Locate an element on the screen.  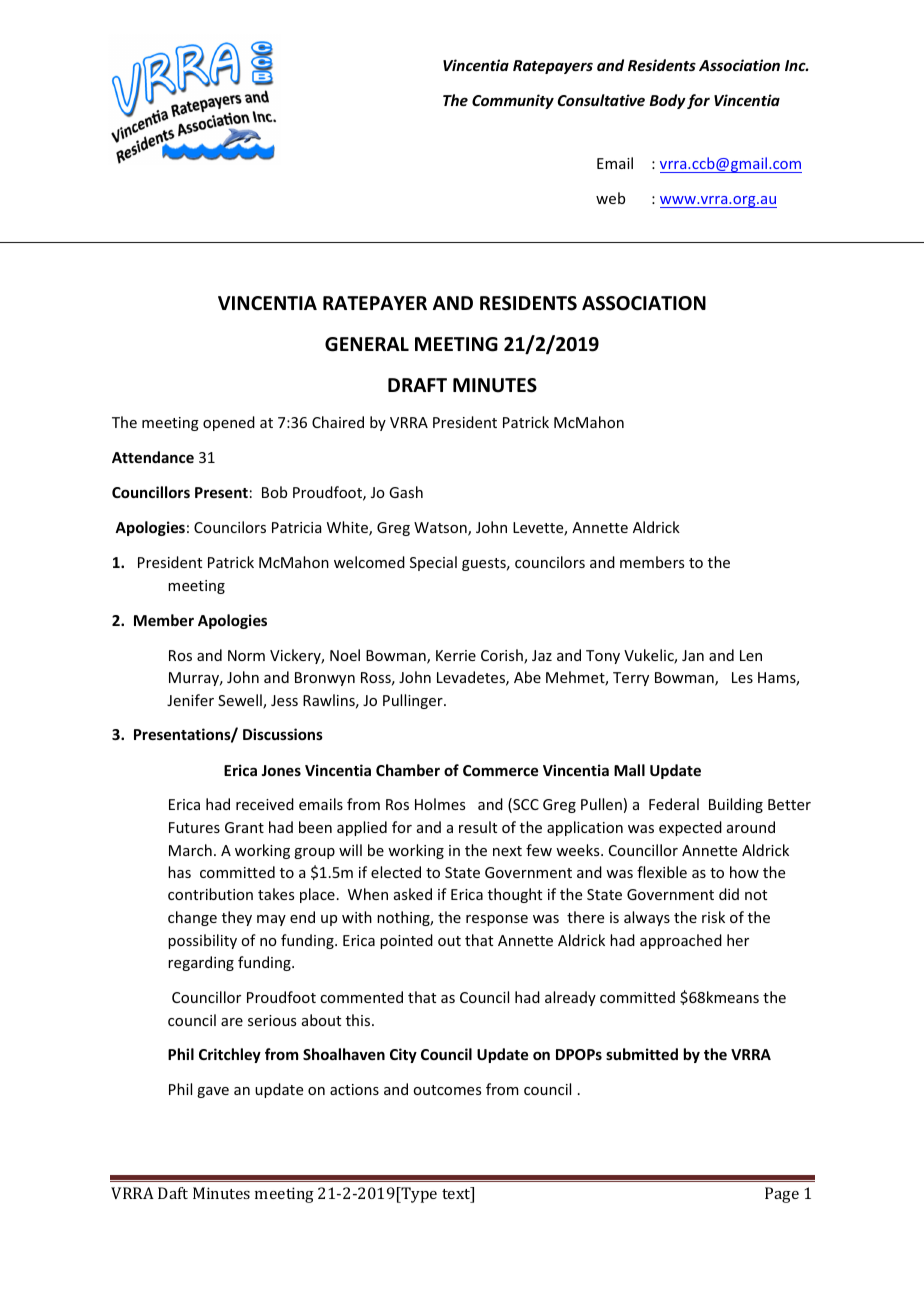
response is located at coordinates (497, 920).
